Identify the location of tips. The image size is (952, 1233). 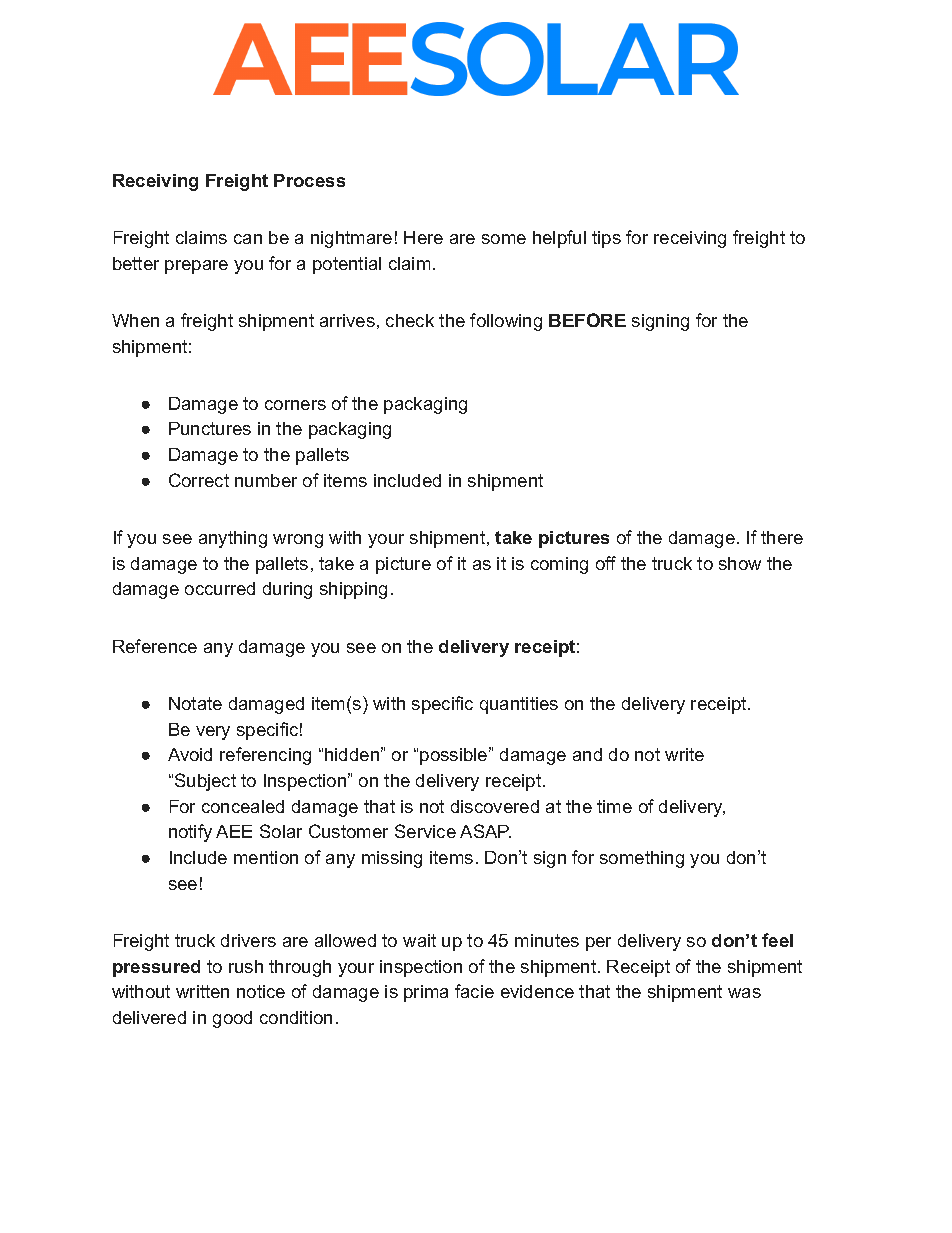
(606, 239).
